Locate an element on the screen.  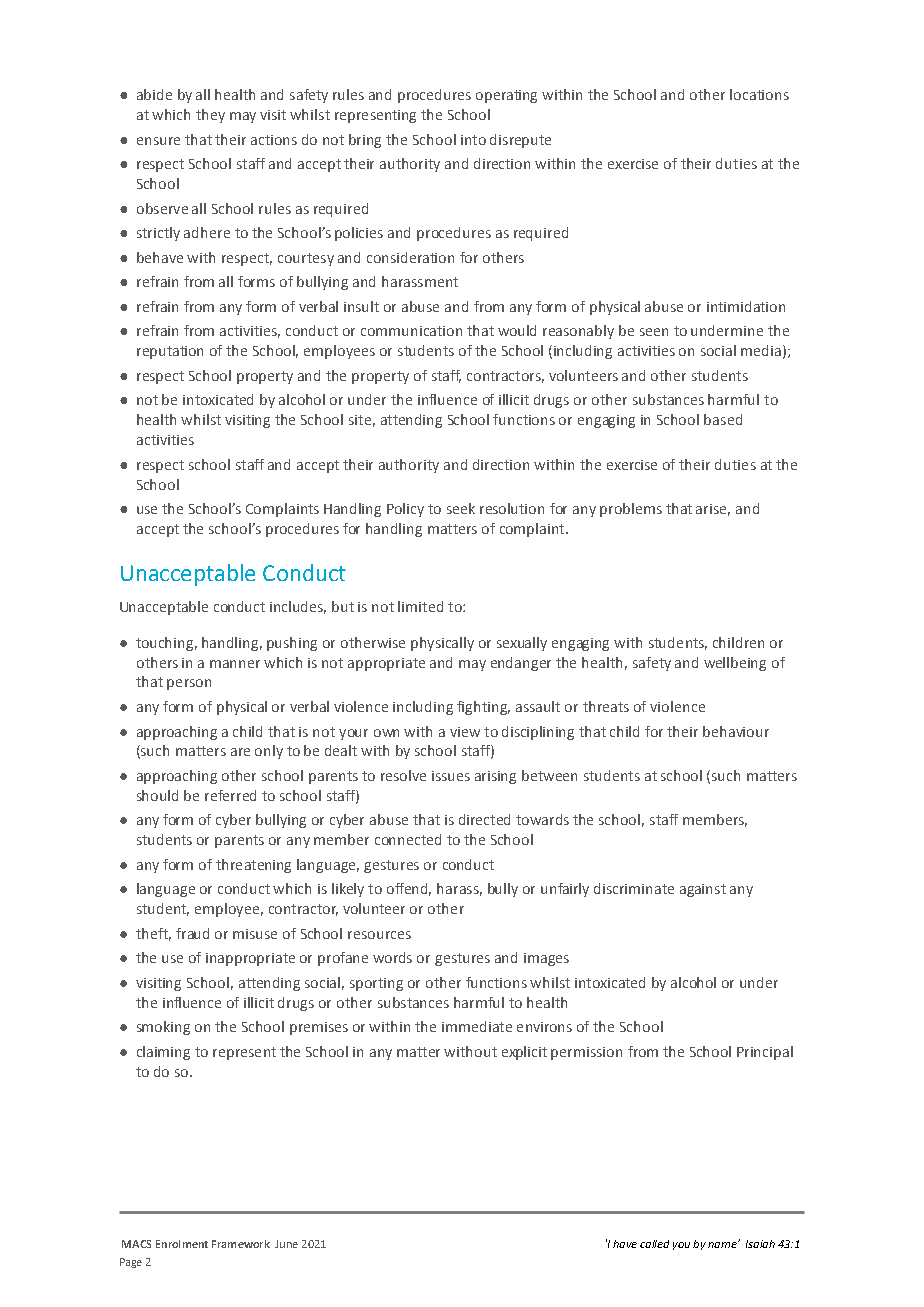
connected is located at coordinates (408, 839).
